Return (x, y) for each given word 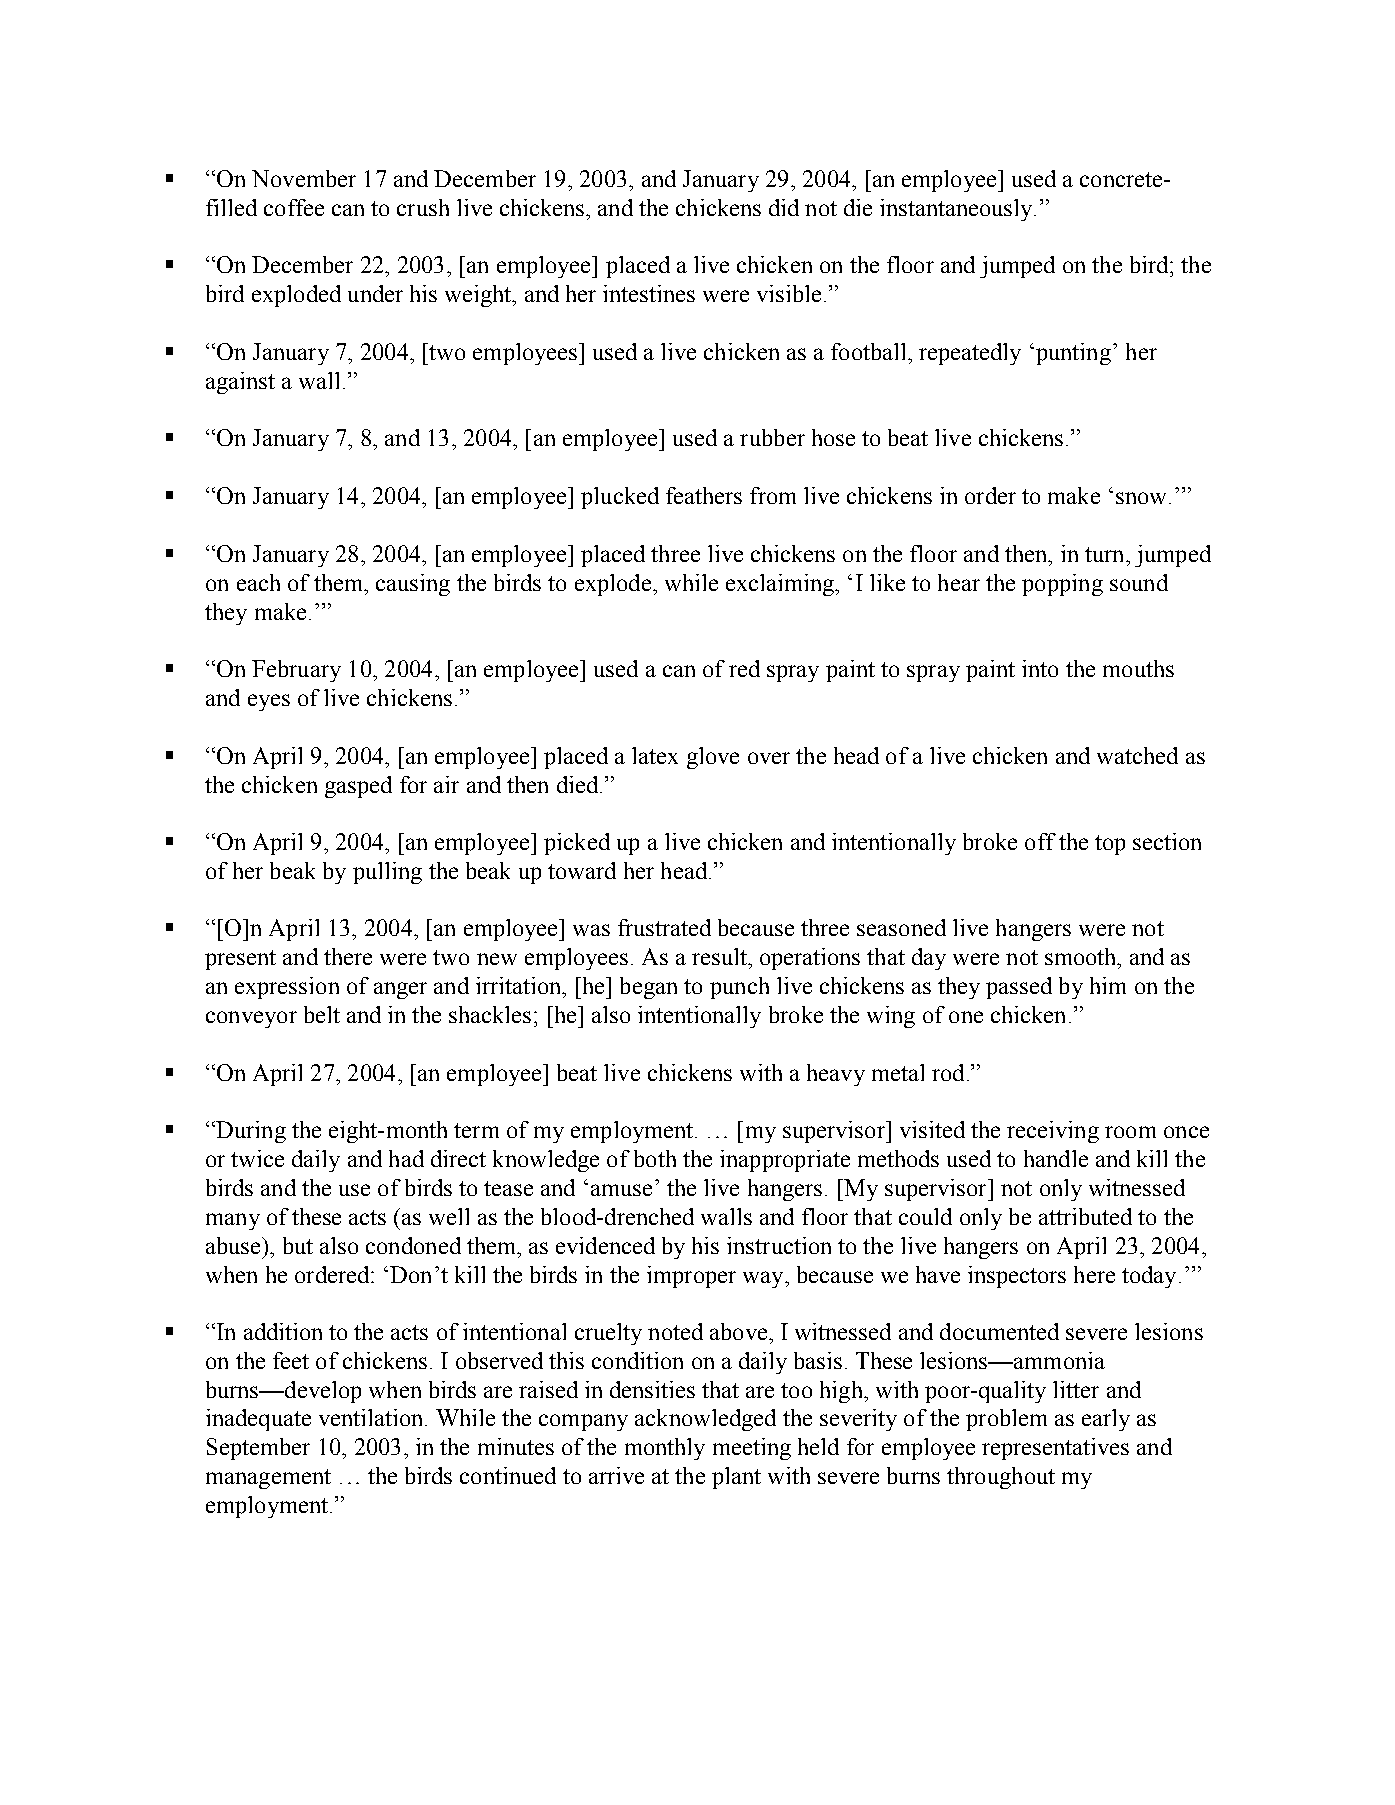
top (1110, 845)
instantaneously (957, 210)
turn (1106, 554)
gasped (358, 787)
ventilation (372, 1417)
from (773, 495)
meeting (752, 1449)
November (304, 178)
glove (713, 758)
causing (413, 585)
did (784, 207)
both (655, 1158)
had (406, 1158)
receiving (1053, 1132)
